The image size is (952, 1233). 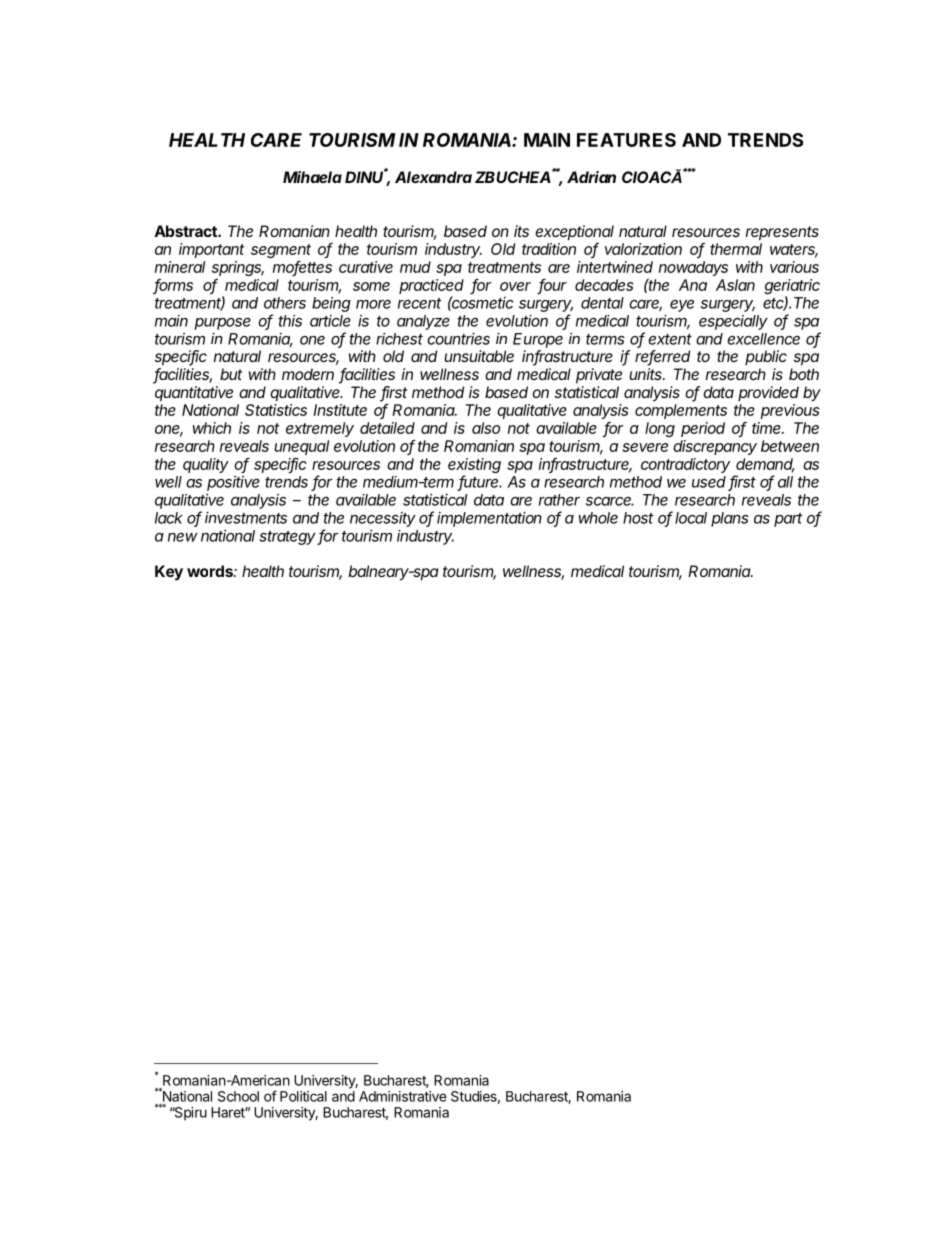 I want to click on Administrative, so click(x=403, y=1096).
